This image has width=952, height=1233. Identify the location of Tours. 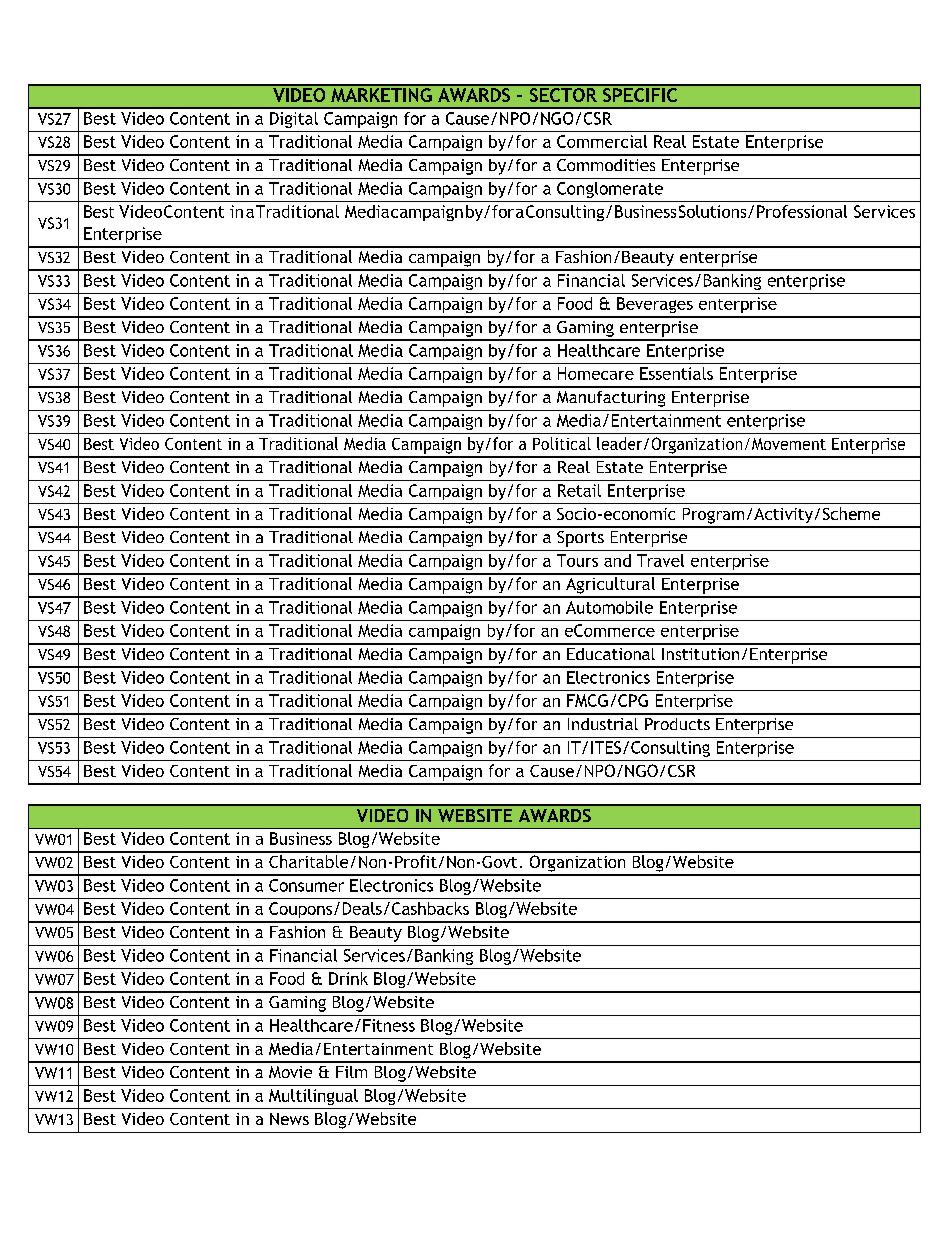
(577, 560).
